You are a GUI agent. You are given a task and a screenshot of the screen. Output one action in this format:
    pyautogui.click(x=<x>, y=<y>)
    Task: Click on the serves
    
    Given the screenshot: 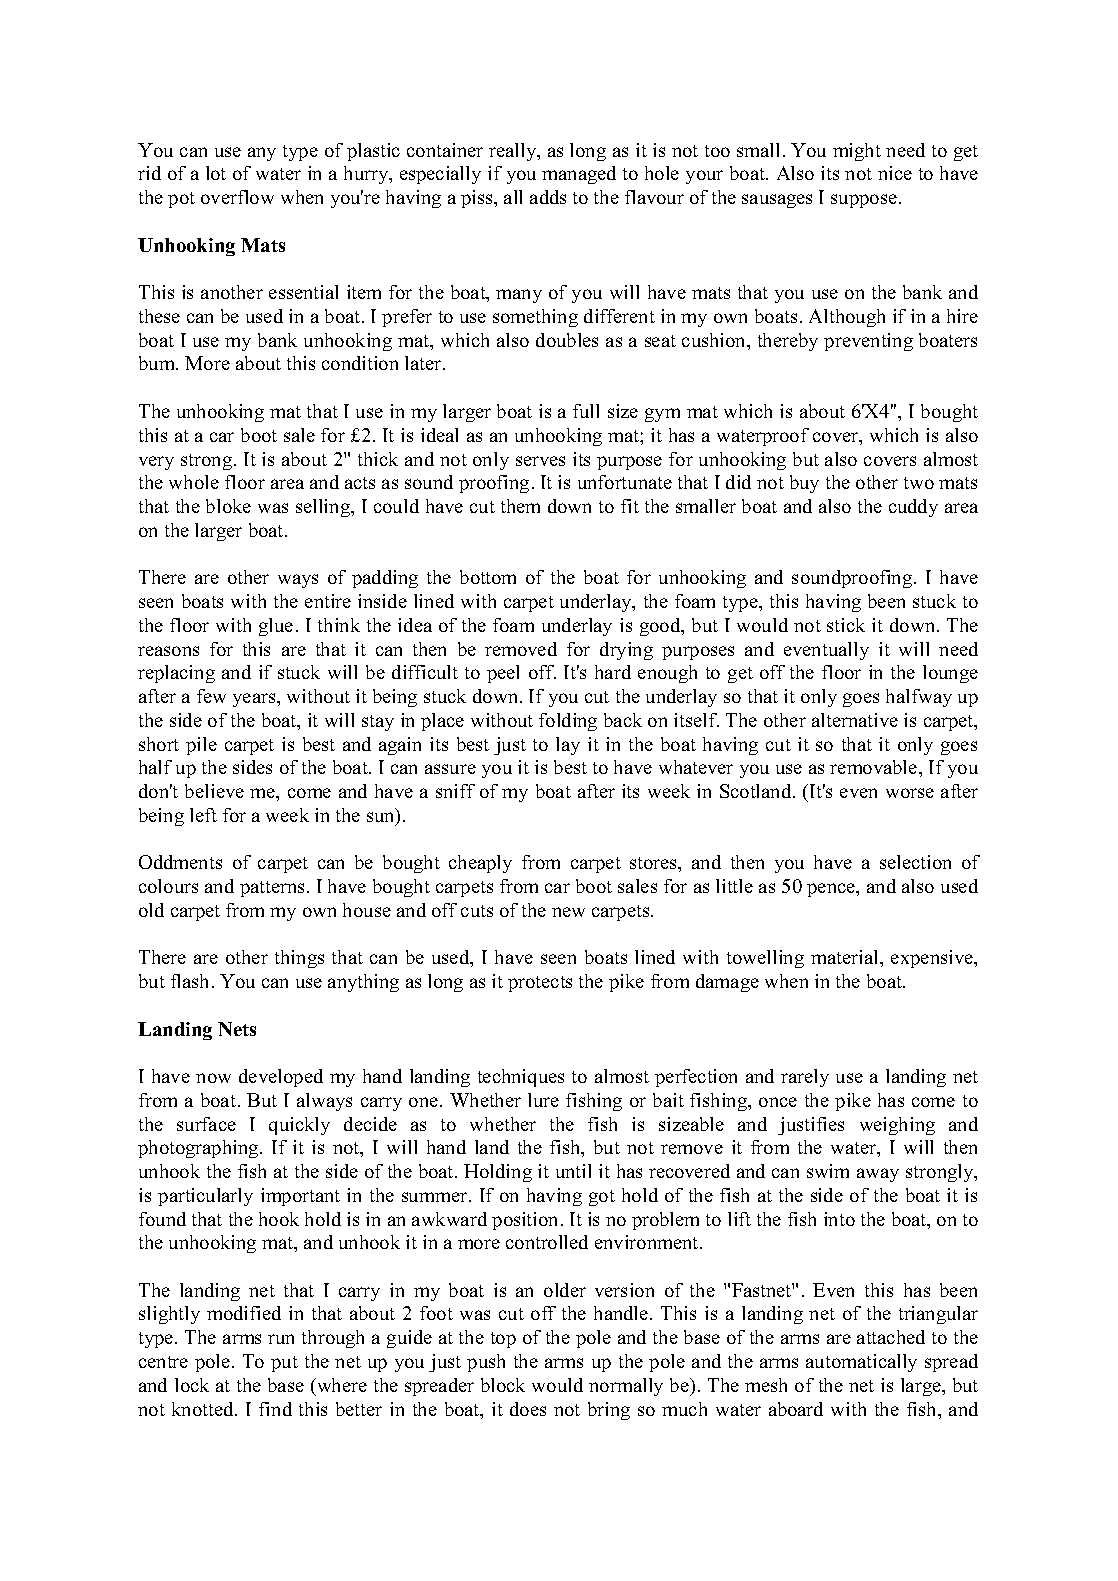 What is the action you would take?
    pyautogui.click(x=540, y=461)
